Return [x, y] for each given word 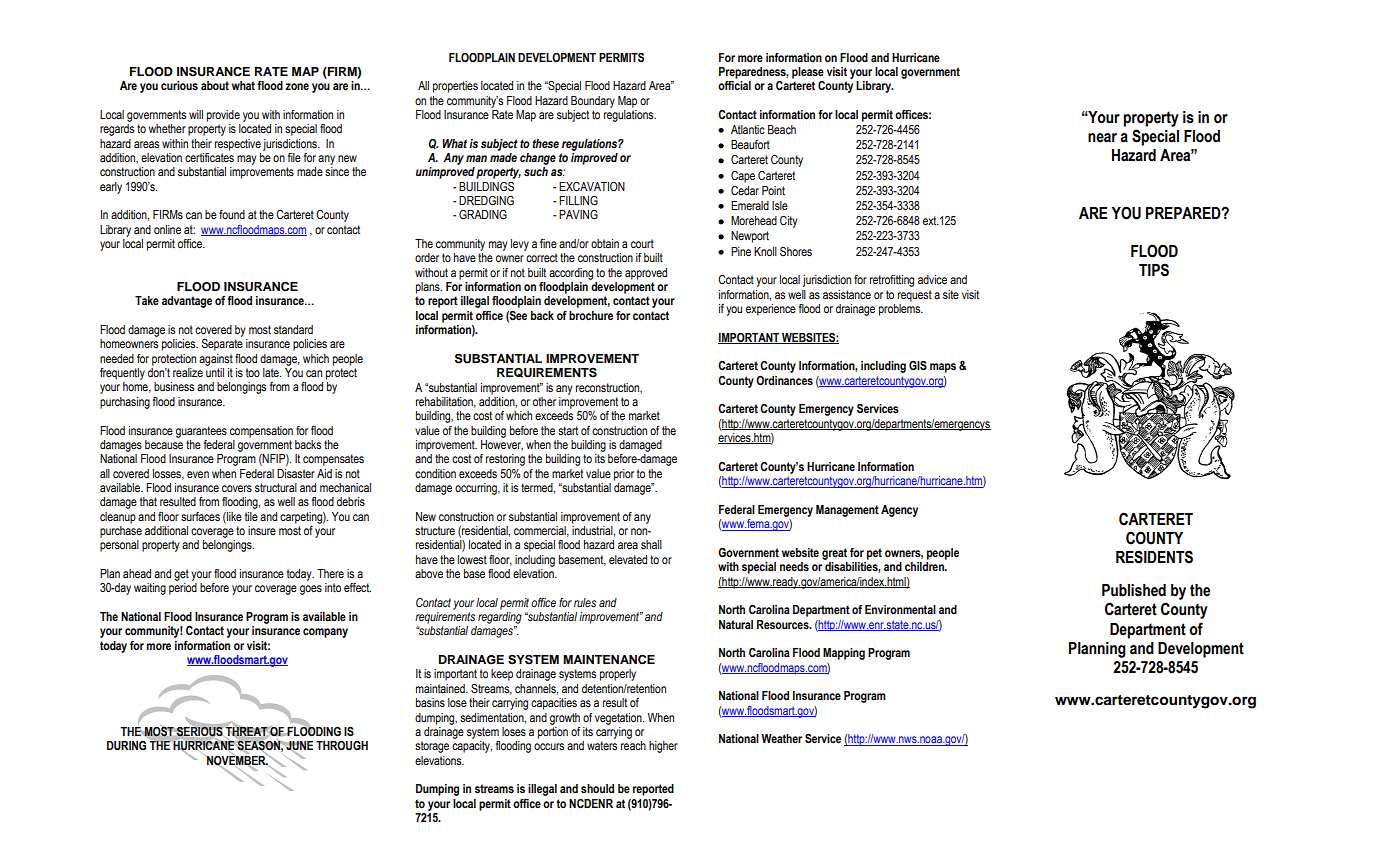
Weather [781, 738]
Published [1134, 590]
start [568, 431]
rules [585, 603]
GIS [918, 366]
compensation [261, 432]
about [215, 85]
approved [646, 274]
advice [932, 279]
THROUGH [342, 746]
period [183, 589]
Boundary [593, 102]
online [167, 229]
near [1102, 138]
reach [633, 745]
